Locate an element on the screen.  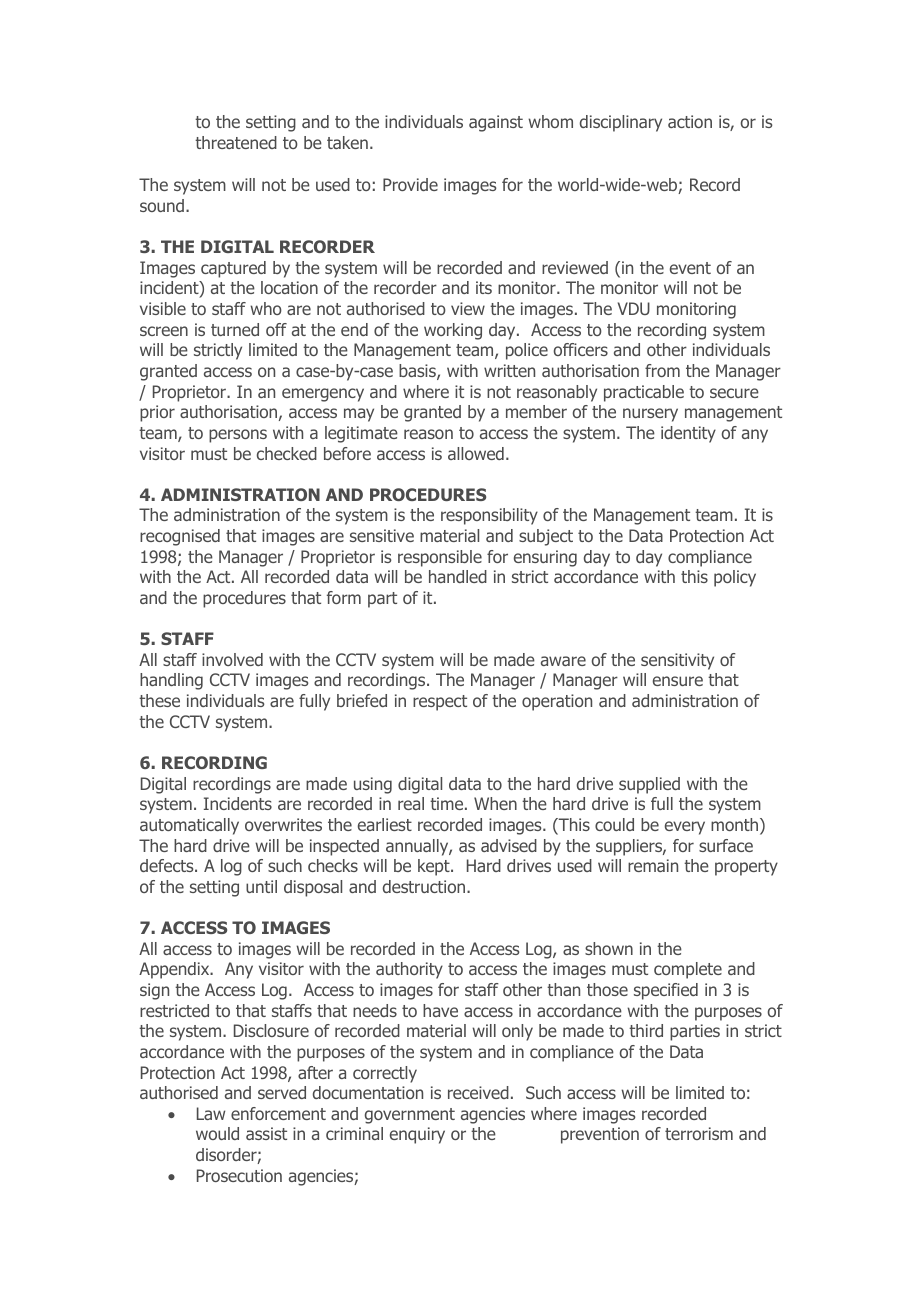
enquiry is located at coordinates (417, 1135).
